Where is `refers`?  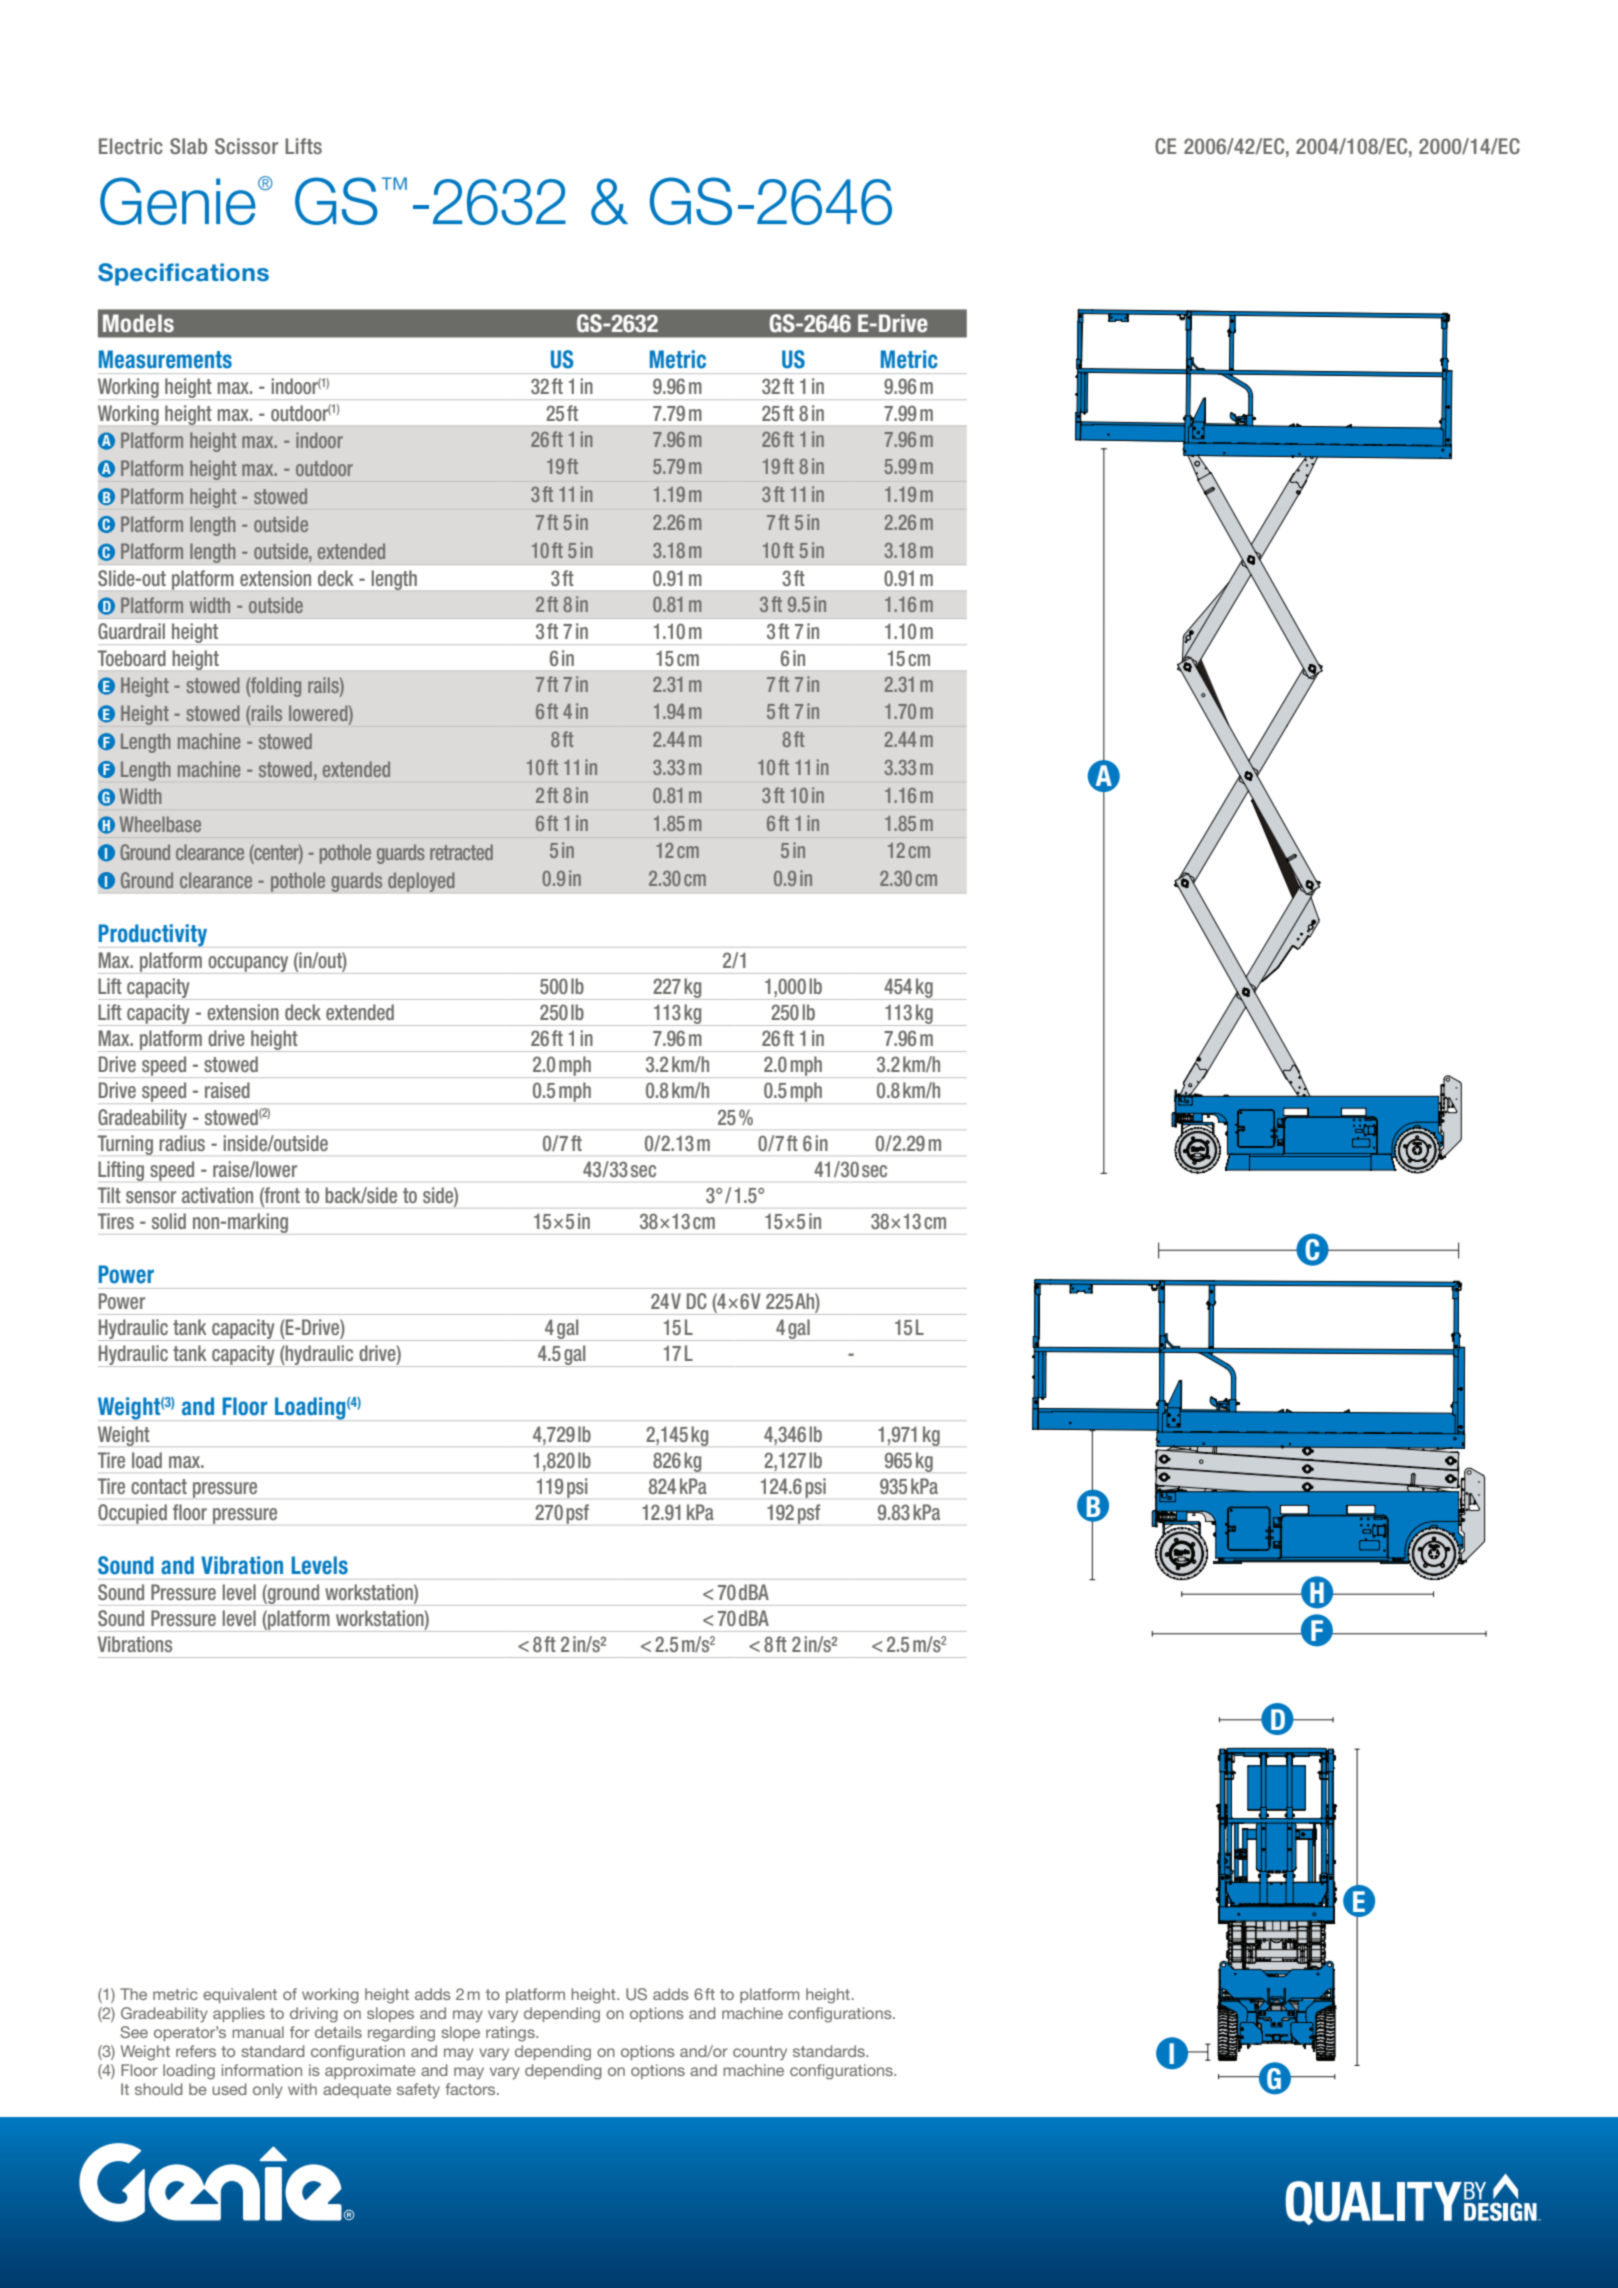
refers is located at coordinates (196, 2051).
